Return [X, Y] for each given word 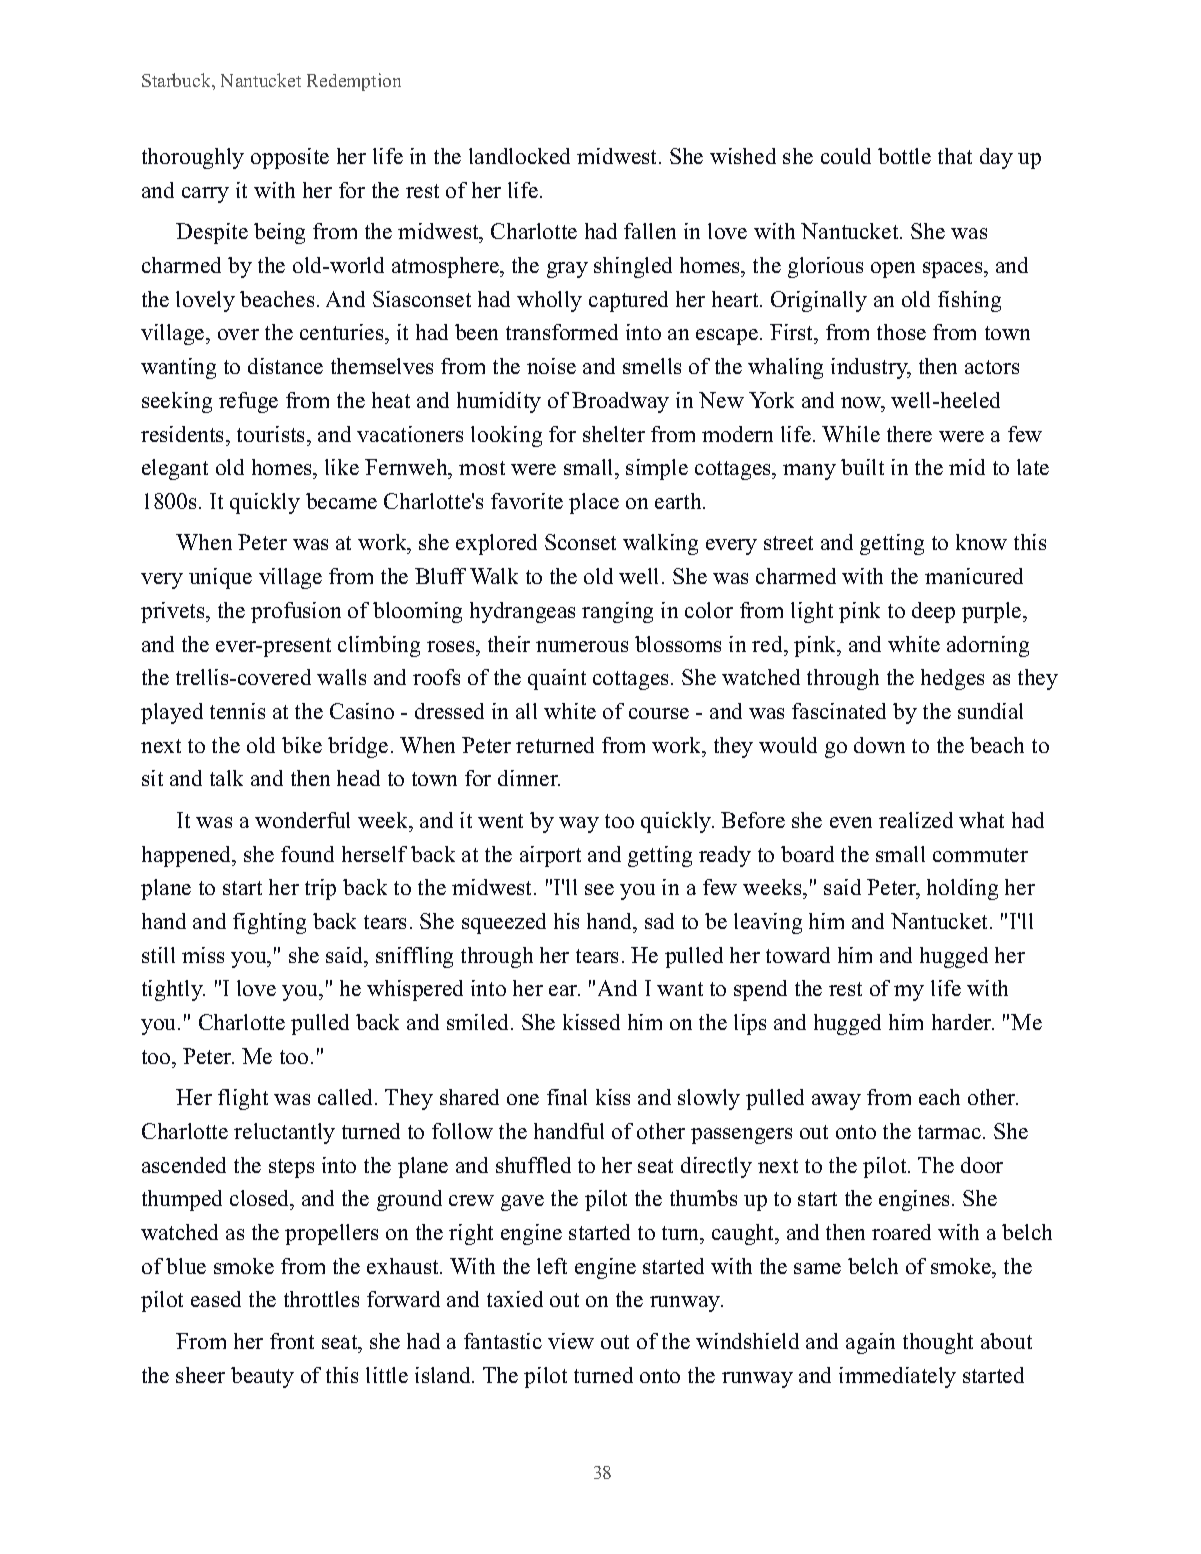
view [571, 1341]
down [879, 745]
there [909, 434]
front [292, 1341]
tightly [173, 990]
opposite [290, 158]
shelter [614, 434]
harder [963, 1022]
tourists [272, 434]
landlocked [519, 156]
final [567, 1097]
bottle [904, 156]
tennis [237, 711]
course [659, 713]
